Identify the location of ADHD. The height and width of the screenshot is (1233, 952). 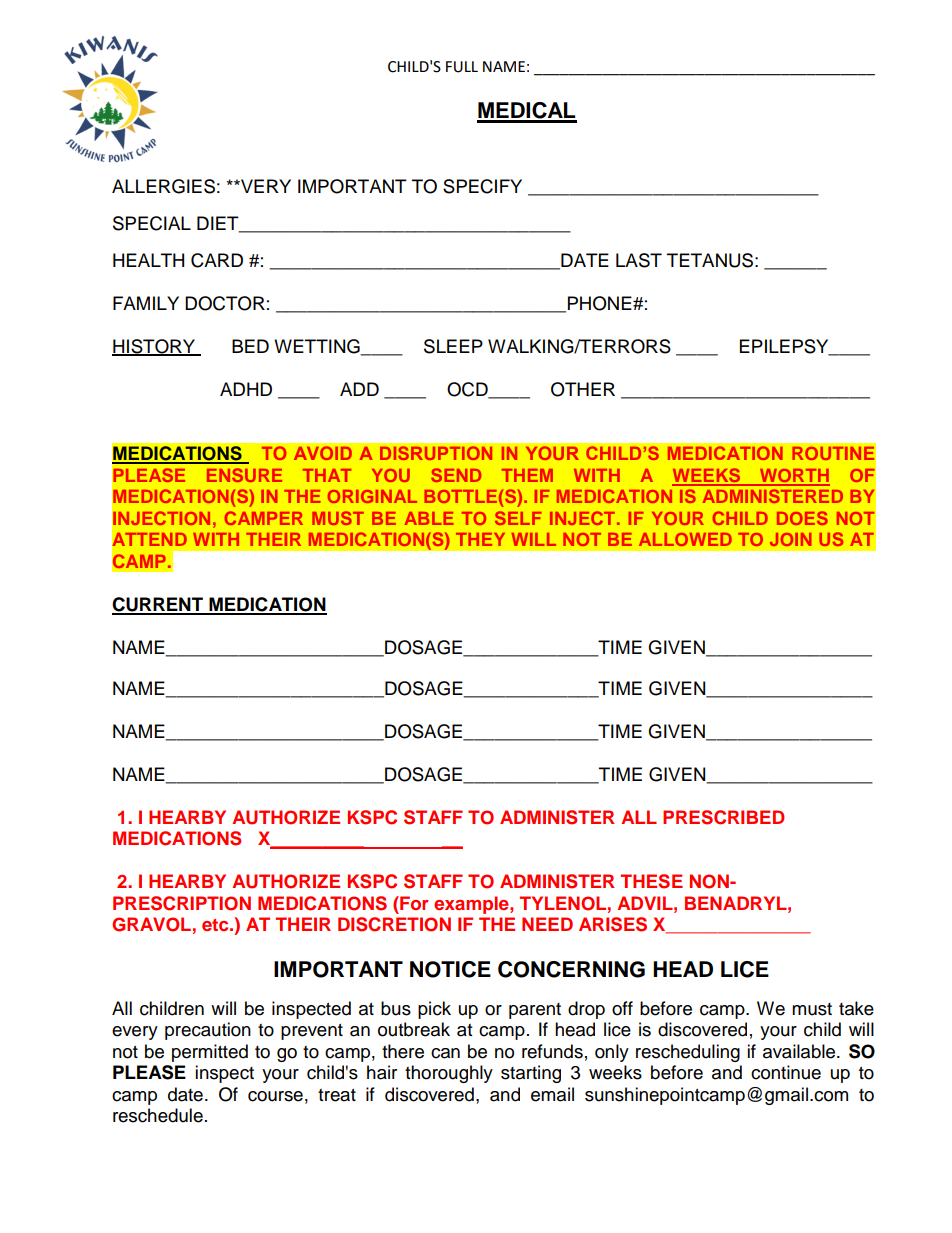
(246, 389).
